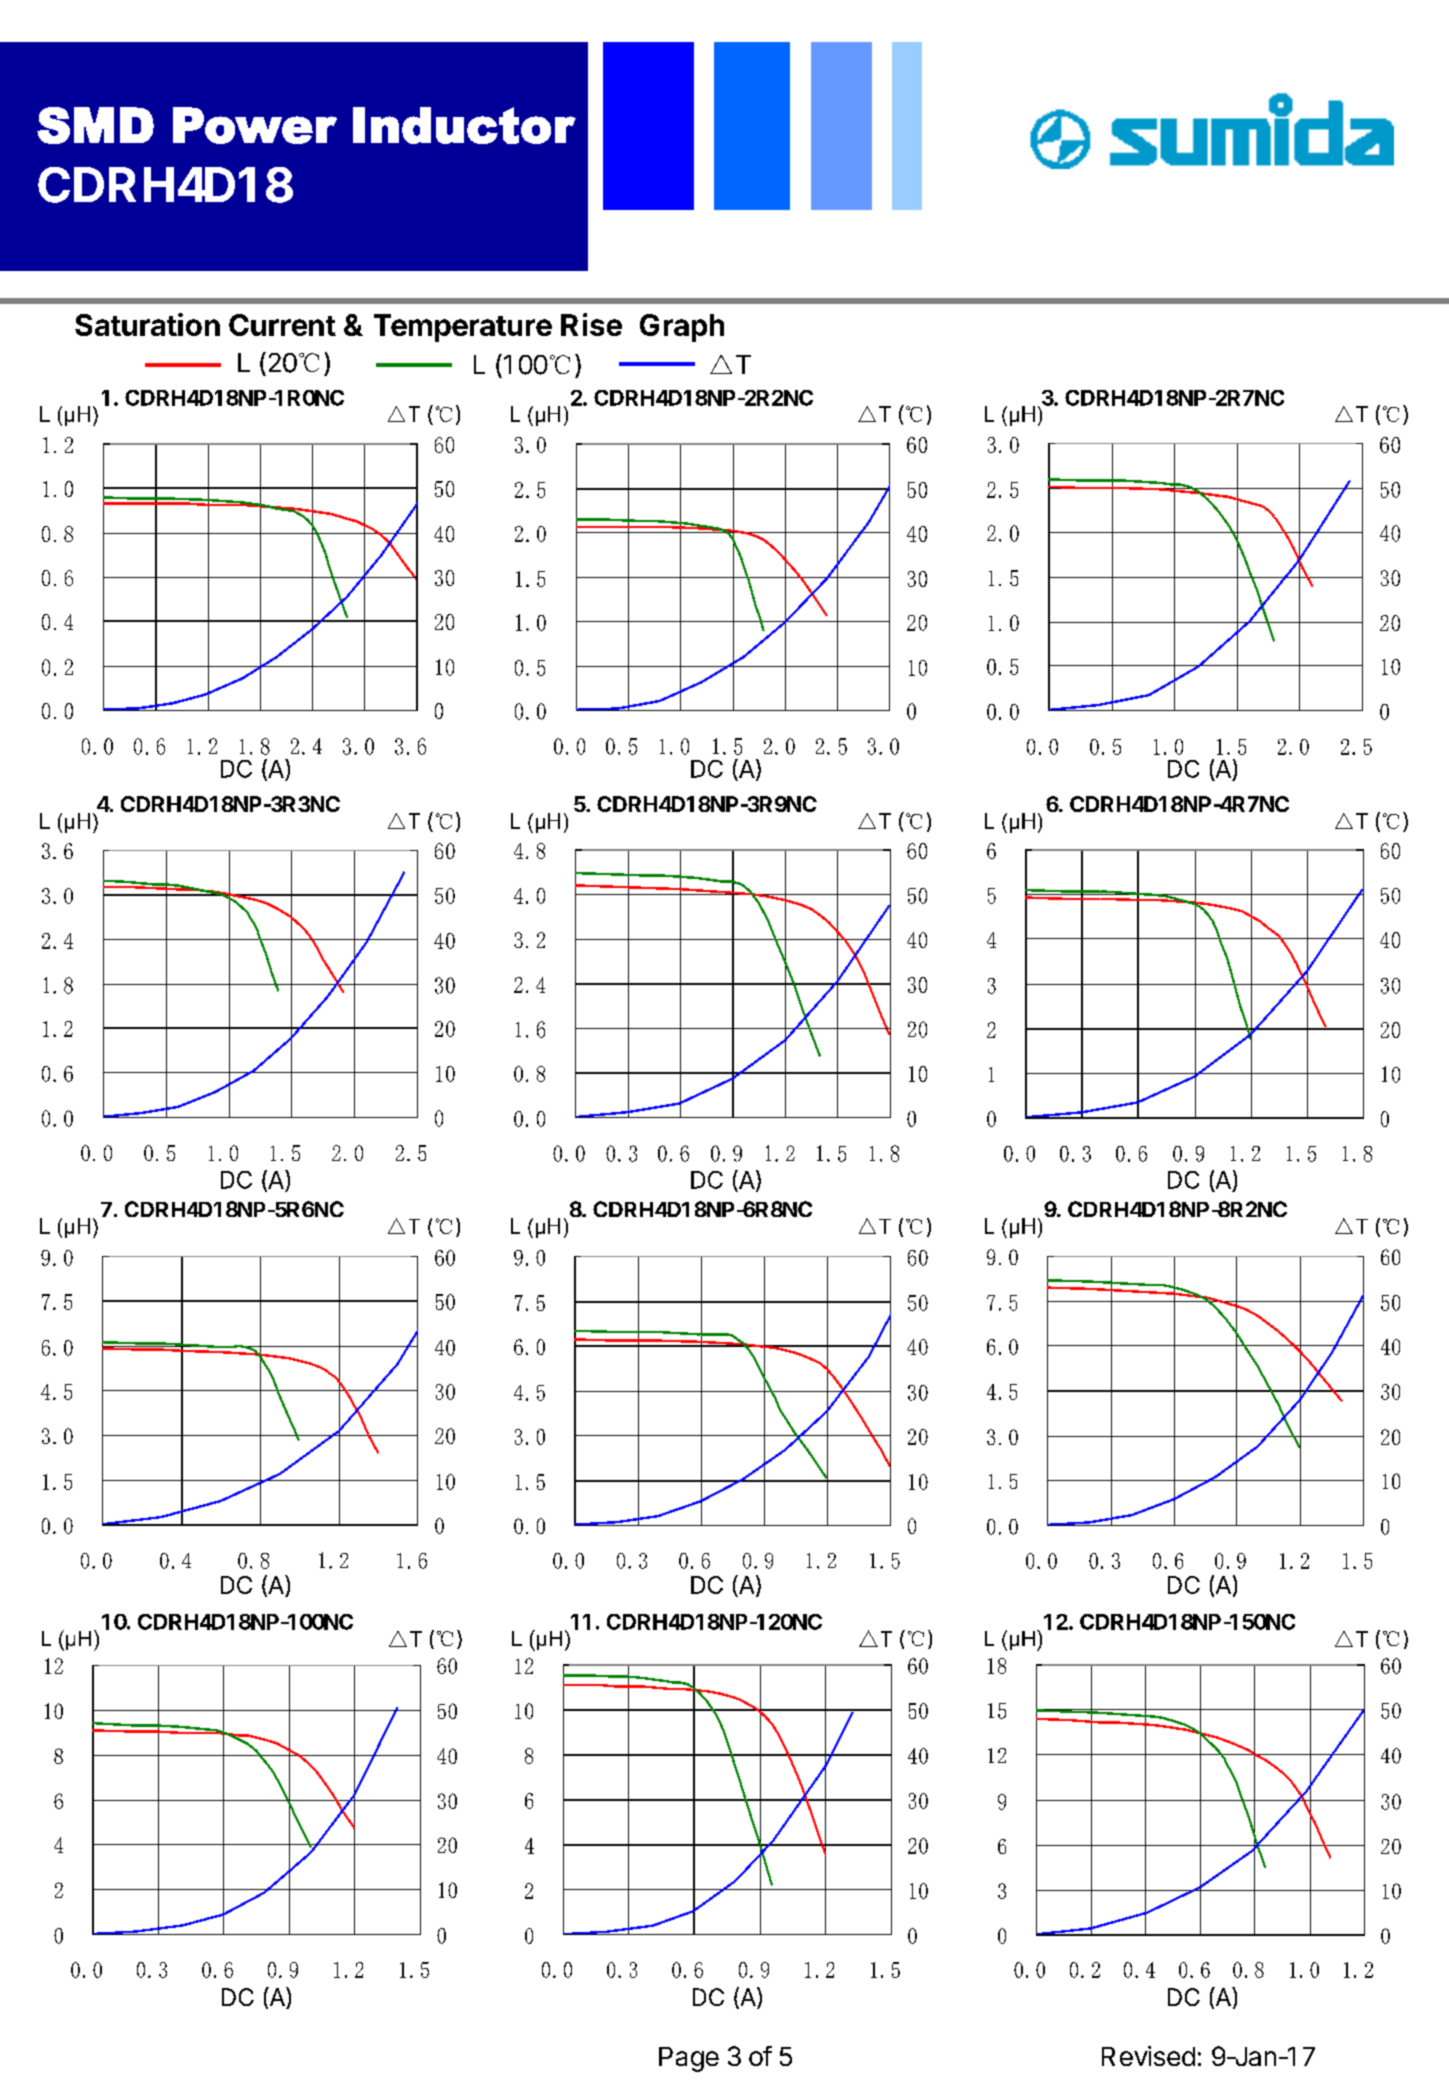 The height and width of the page is (2093, 1449). I want to click on Current, so click(282, 325).
